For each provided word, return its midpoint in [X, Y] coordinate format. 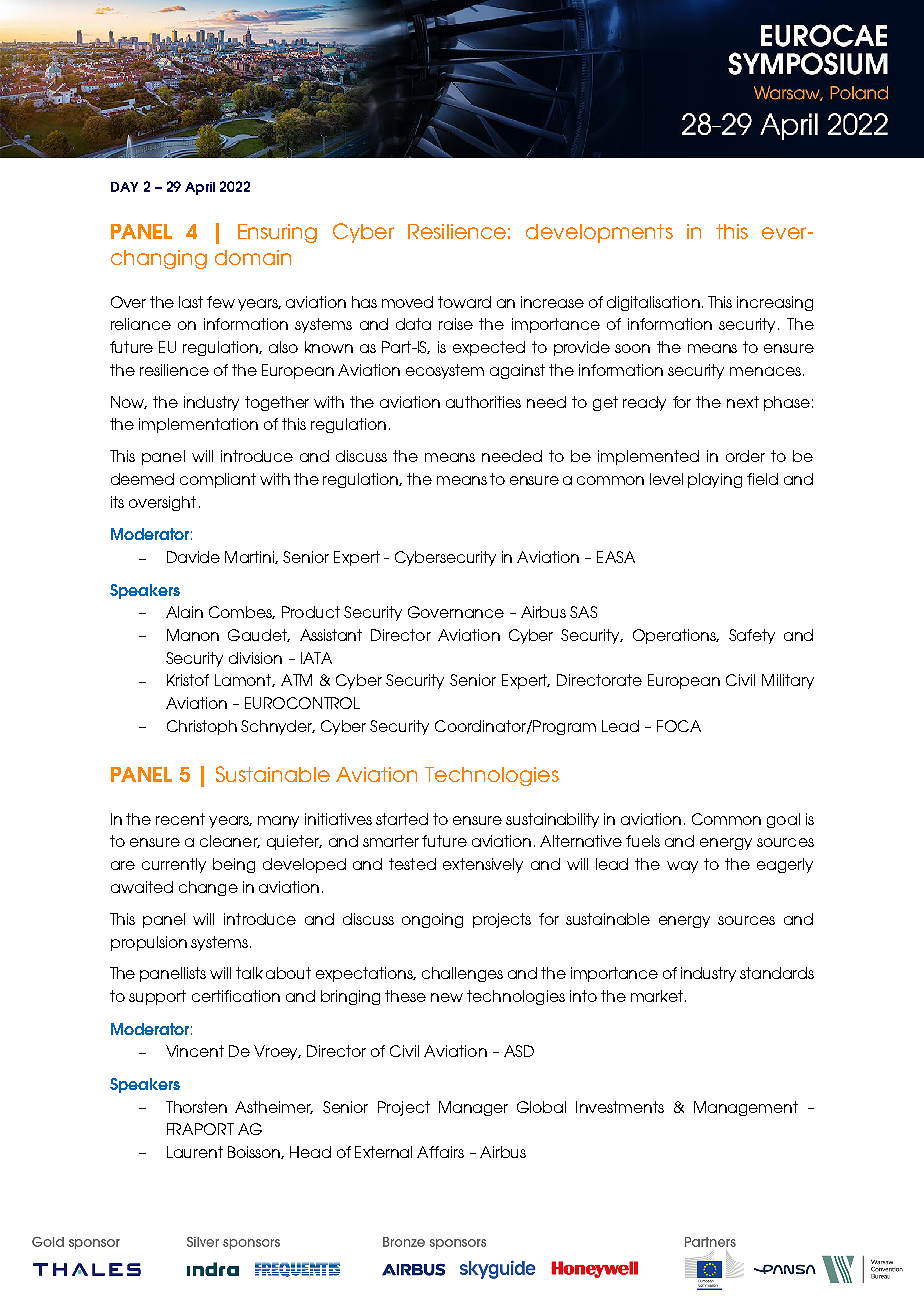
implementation [198, 425]
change [208, 888]
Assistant [331, 635]
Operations [676, 636]
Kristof [188, 680]
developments [599, 233]
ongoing [432, 920]
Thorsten [196, 1107]
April [200, 188]
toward [464, 302]
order [745, 456]
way [682, 867]
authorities [483, 402]
